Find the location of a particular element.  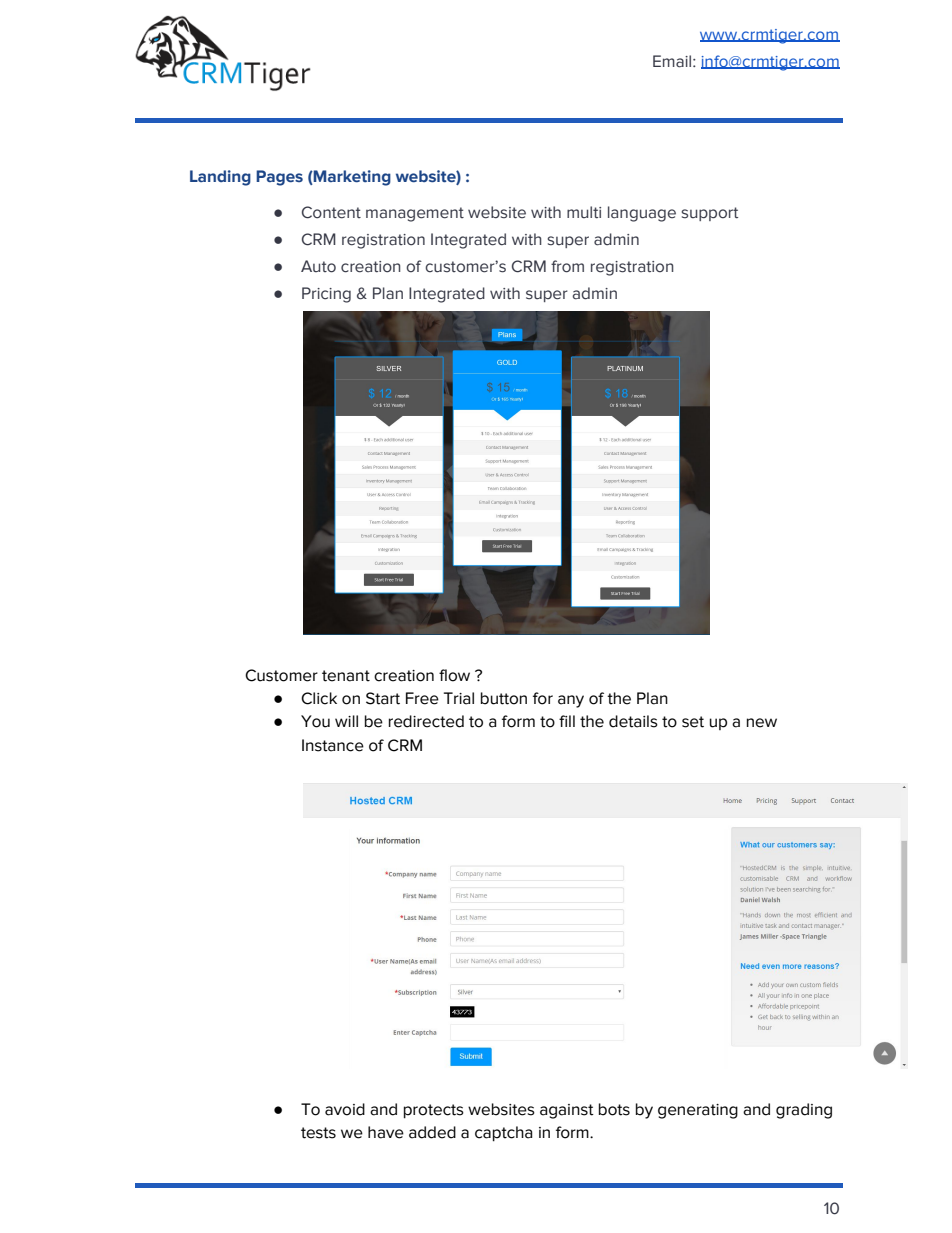

fill is located at coordinates (567, 721).
